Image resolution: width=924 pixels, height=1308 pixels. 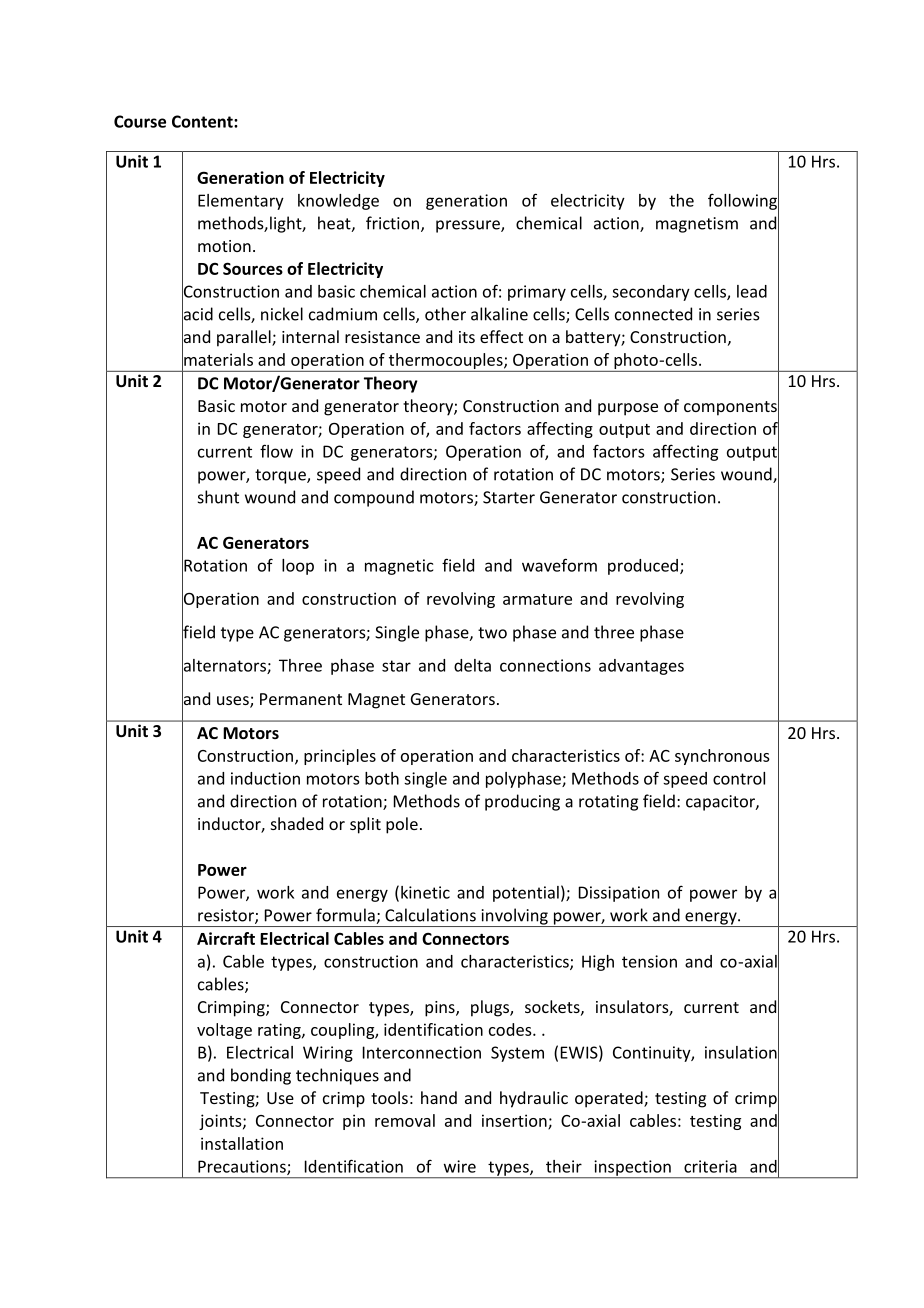 I want to click on pressure, so click(x=469, y=226).
